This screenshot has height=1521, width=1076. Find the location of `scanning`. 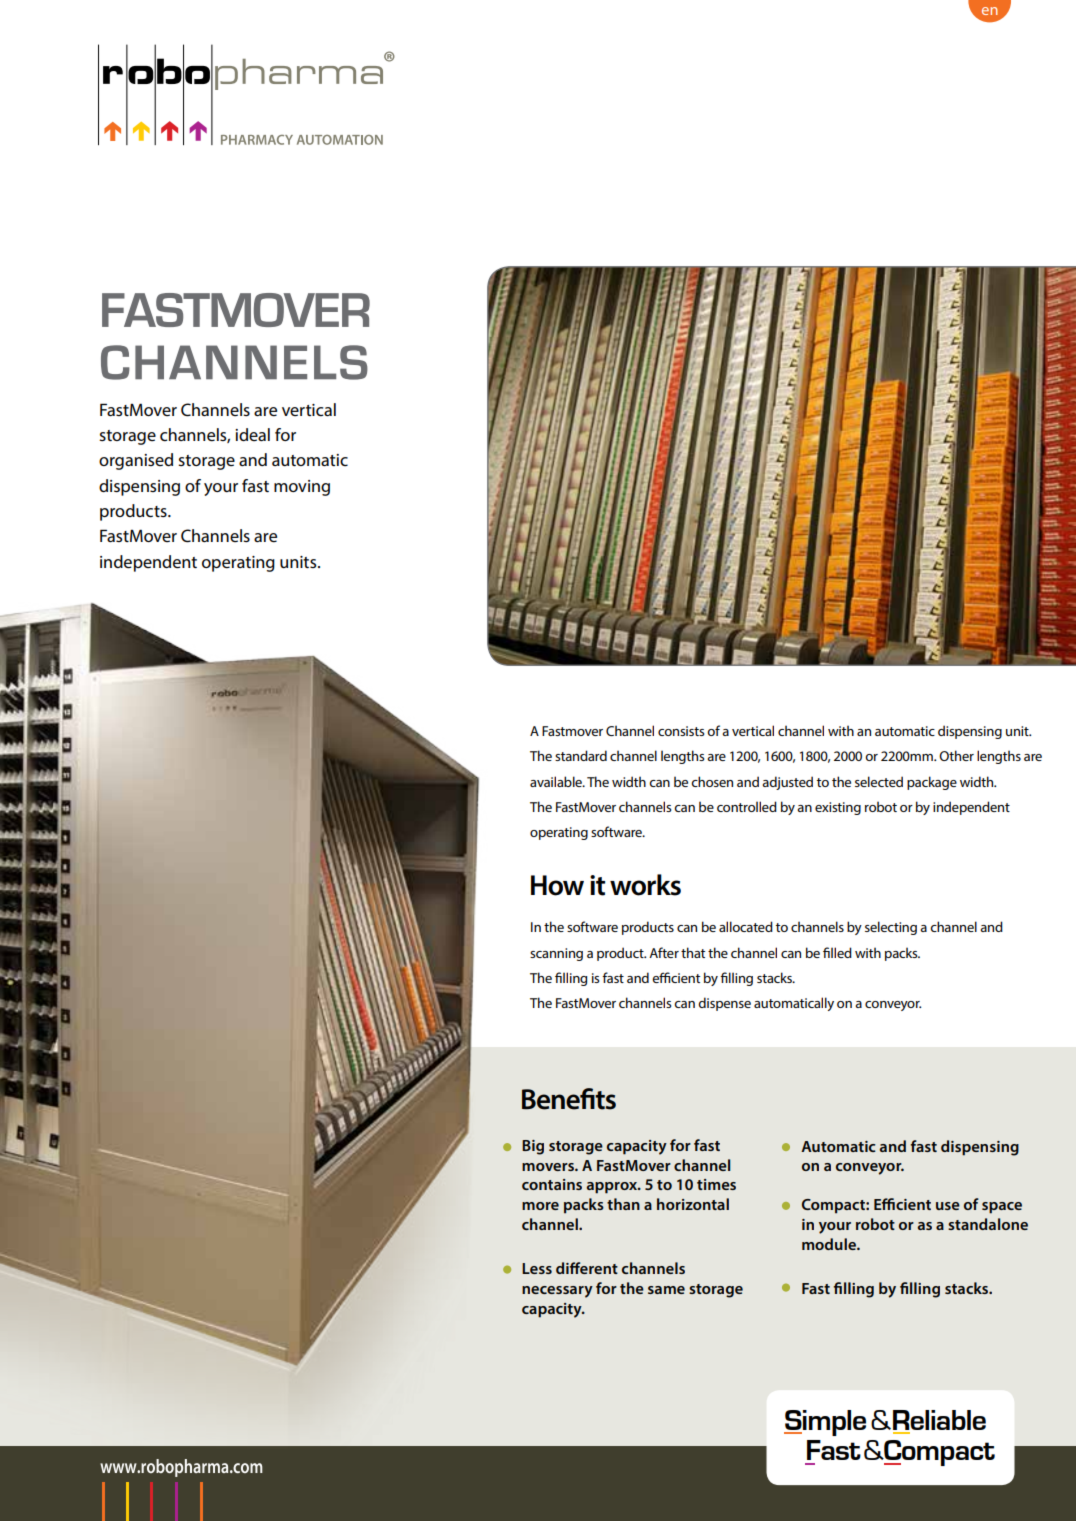

scanning is located at coordinates (556, 954).
